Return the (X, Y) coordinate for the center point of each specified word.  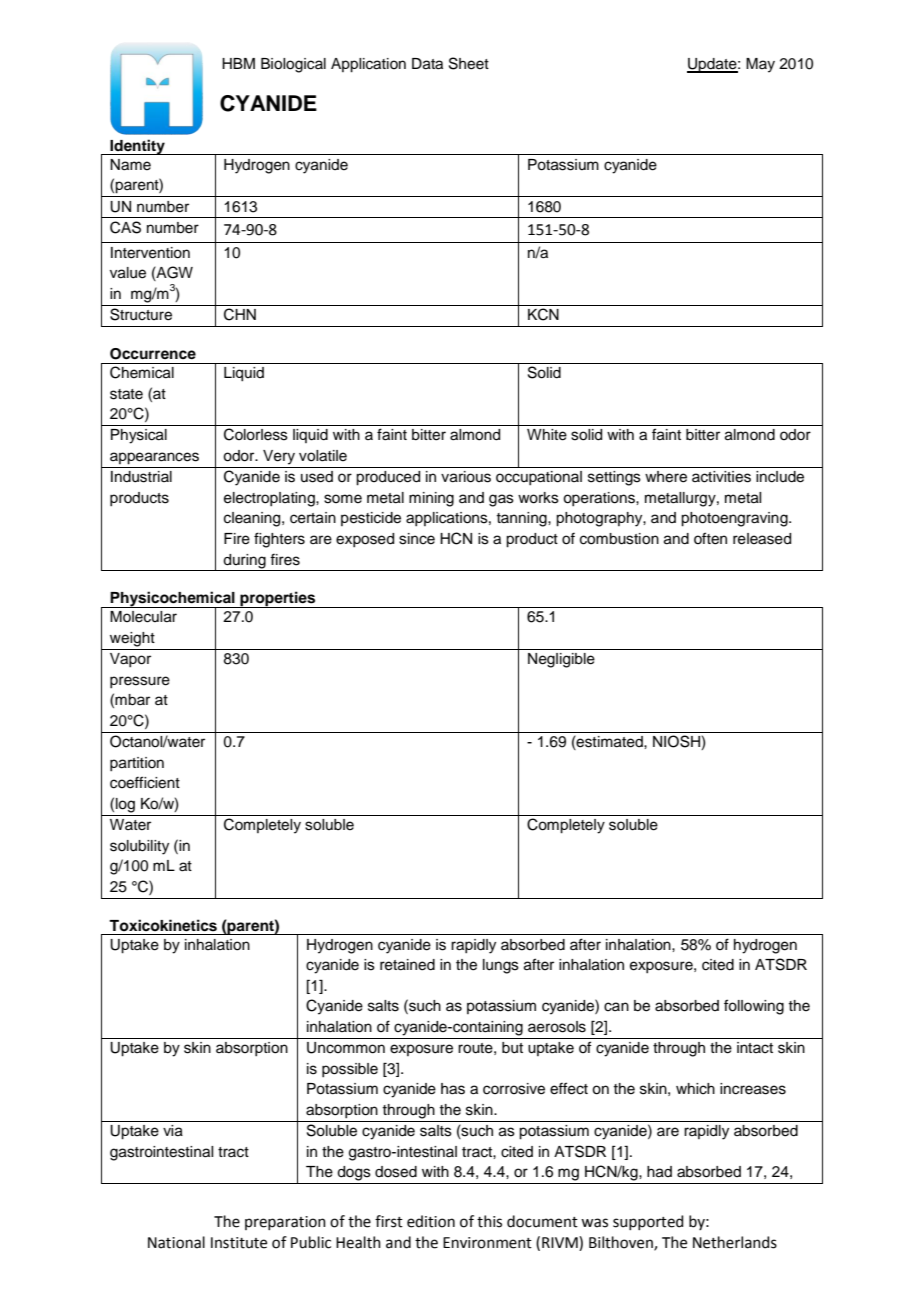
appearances (154, 458)
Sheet (469, 63)
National (176, 1242)
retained (407, 965)
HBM (238, 63)
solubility (139, 847)
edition (431, 1221)
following (754, 1007)
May (760, 65)
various (466, 477)
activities (721, 477)
